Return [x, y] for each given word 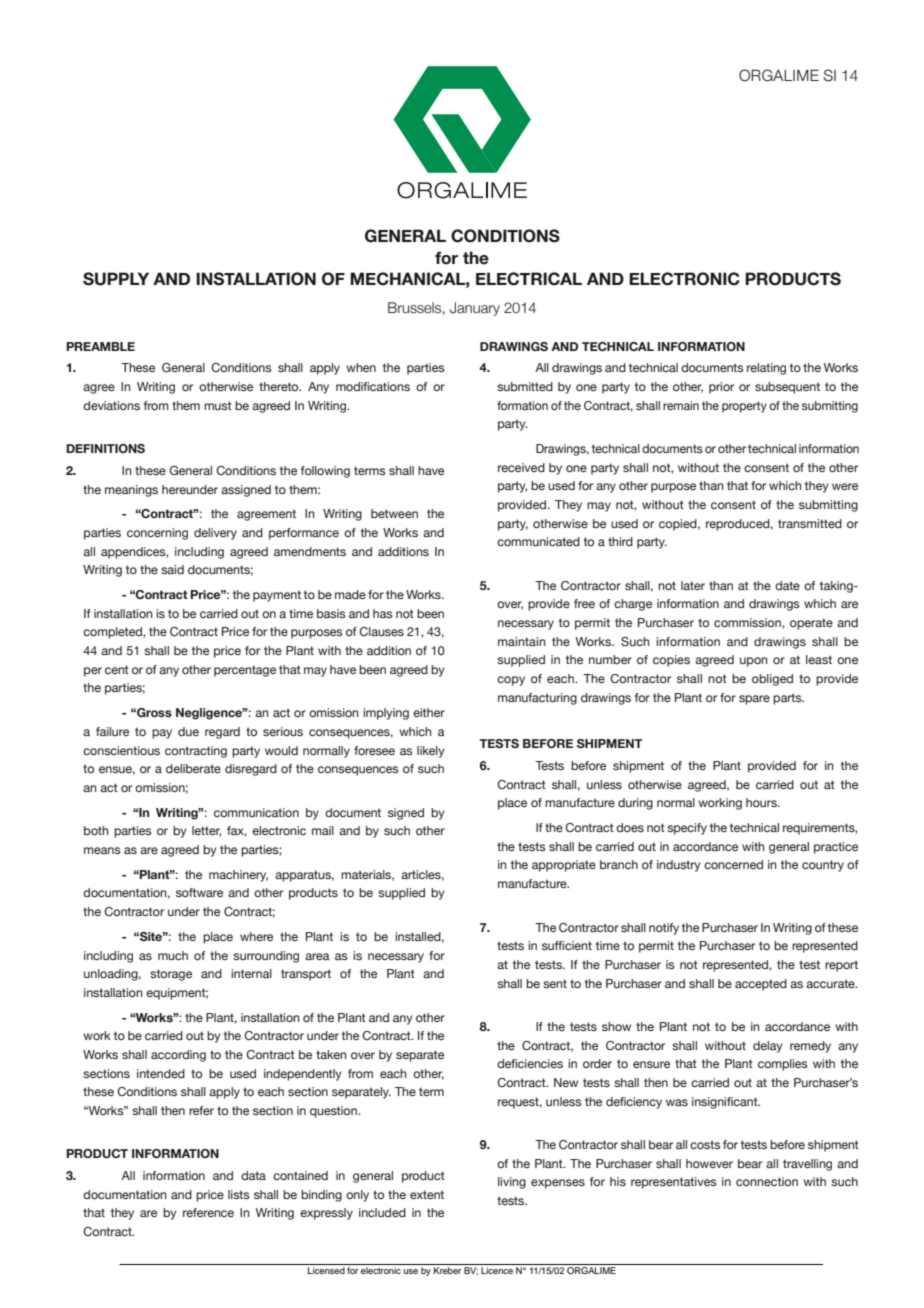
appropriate [564, 866]
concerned [733, 864]
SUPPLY [116, 279]
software [199, 892]
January [475, 309]
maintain [522, 641]
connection [767, 1181]
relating [766, 369]
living [512, 1183]
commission [748, 623]
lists [239, 1194]
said [172, 569]
